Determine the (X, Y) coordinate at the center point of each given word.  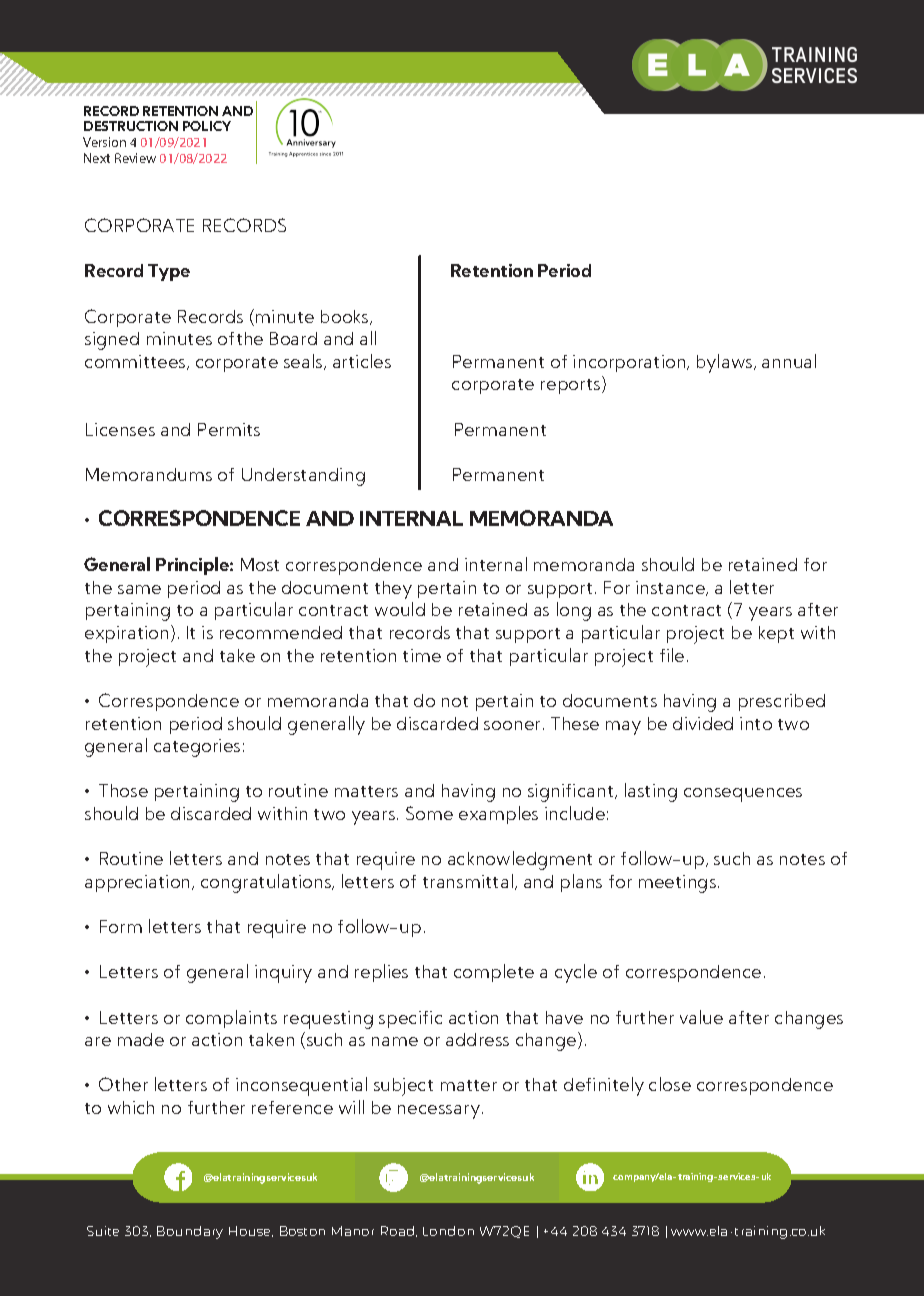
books (346, 317)
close (670, 1084)
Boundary (190, 1232)
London (448, 1231)
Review (135, 158)
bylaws (726, 363)
